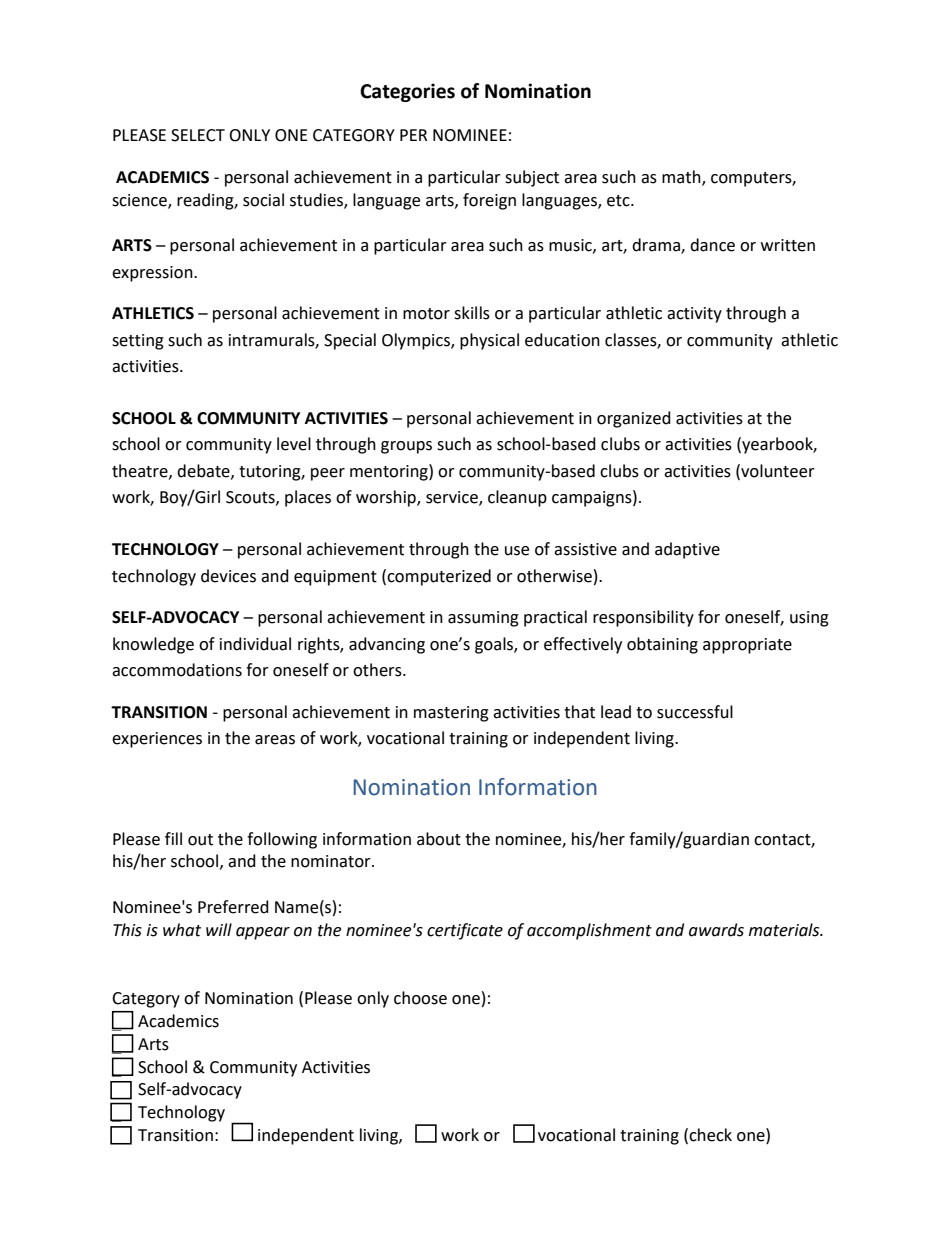 This document has width=952, height=1233. What do you see at coordinates (407, 92) in the document?
I see `Categories` at bounding box center [407, 92].
